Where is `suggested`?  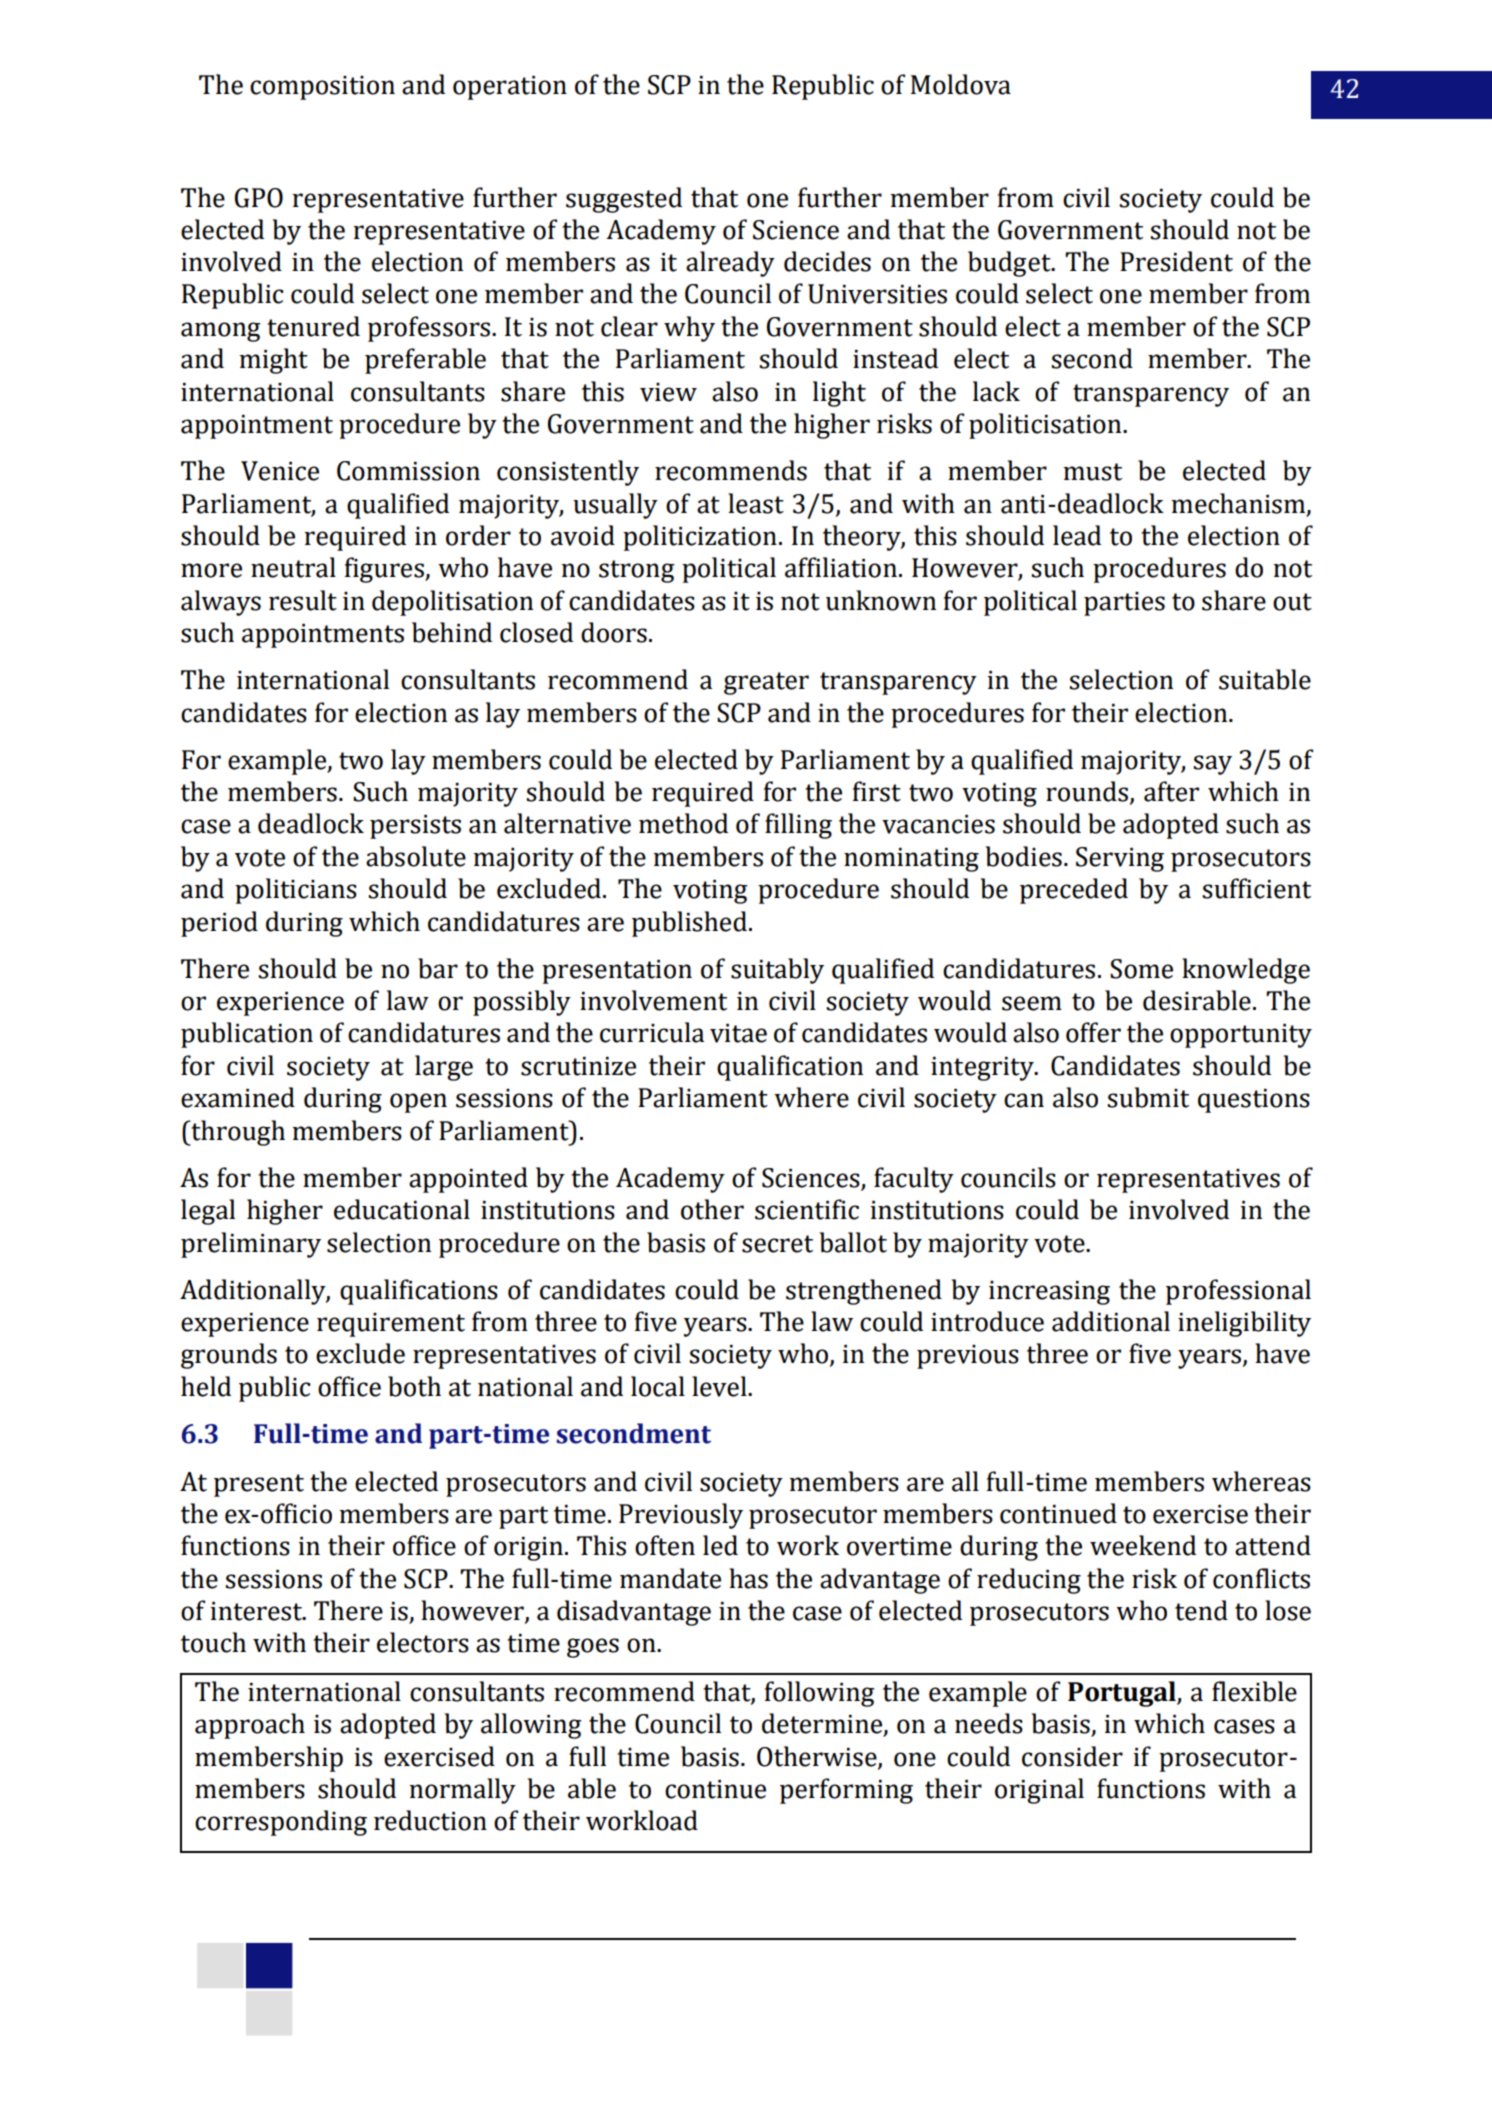 suggested is located at coordinates (624, 200).
